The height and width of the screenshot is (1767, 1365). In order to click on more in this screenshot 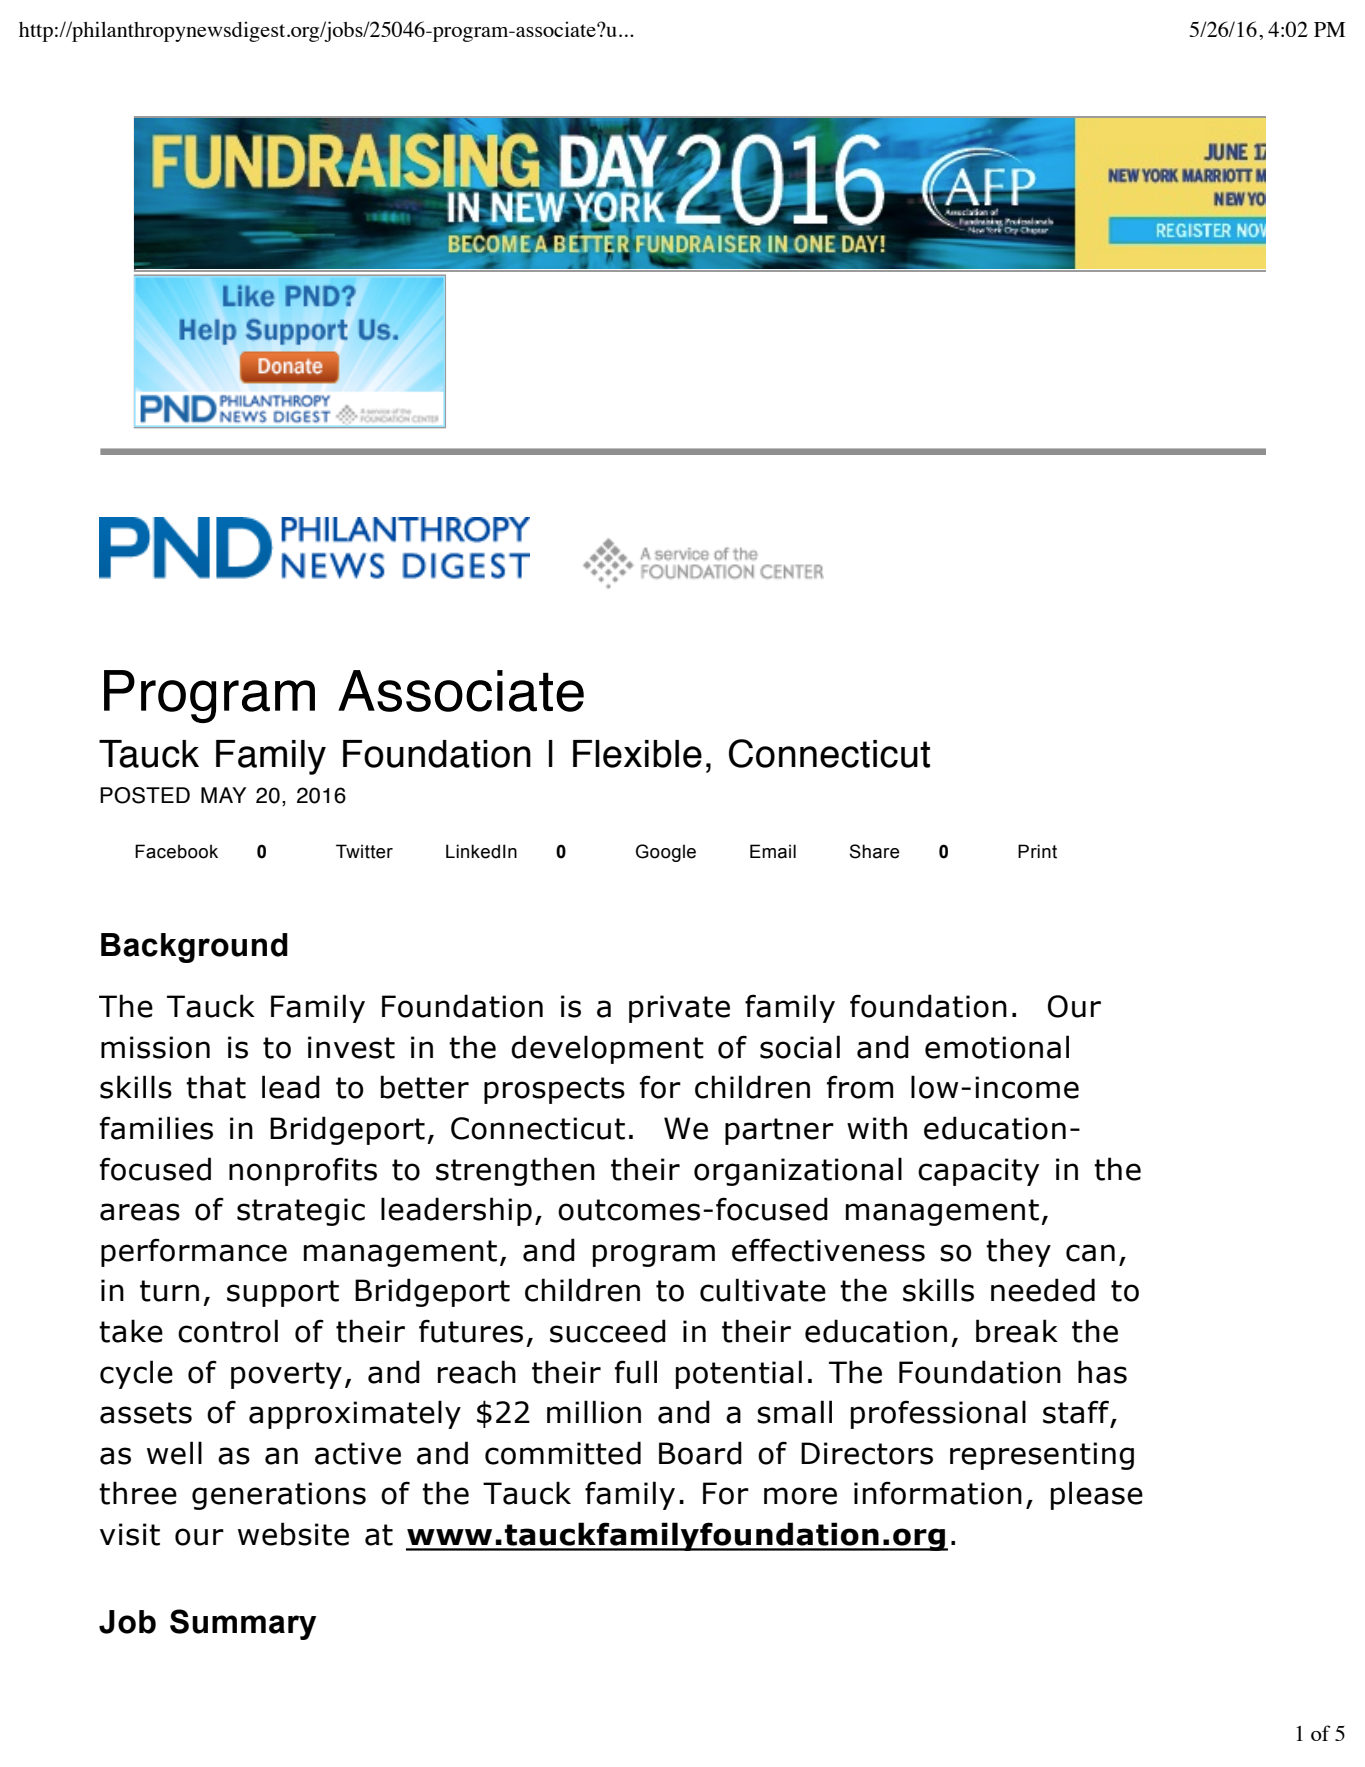, I will do `click(800, 1496)`.
